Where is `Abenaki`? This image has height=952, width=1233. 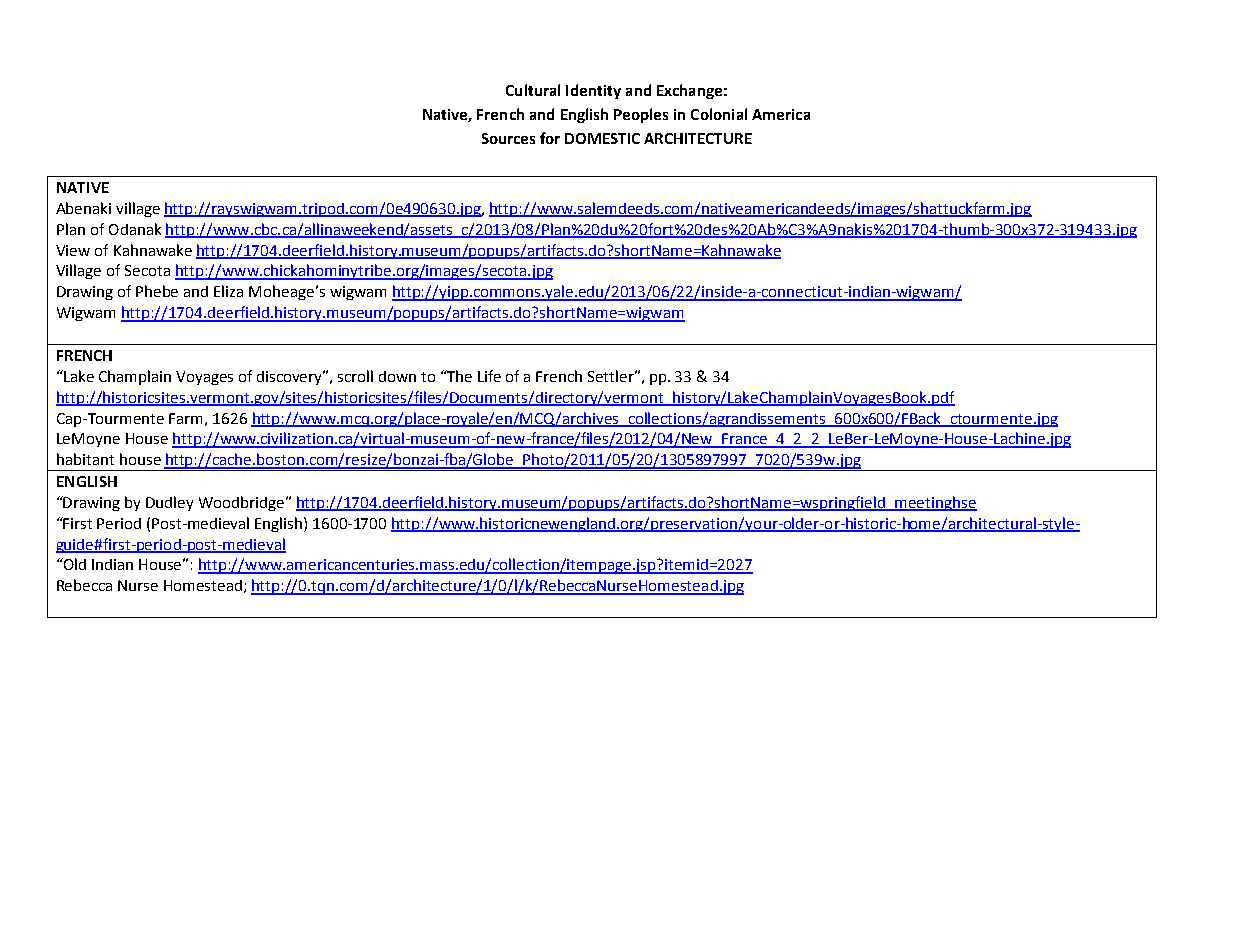 Abenaki is located at coordinates (83, 208).
